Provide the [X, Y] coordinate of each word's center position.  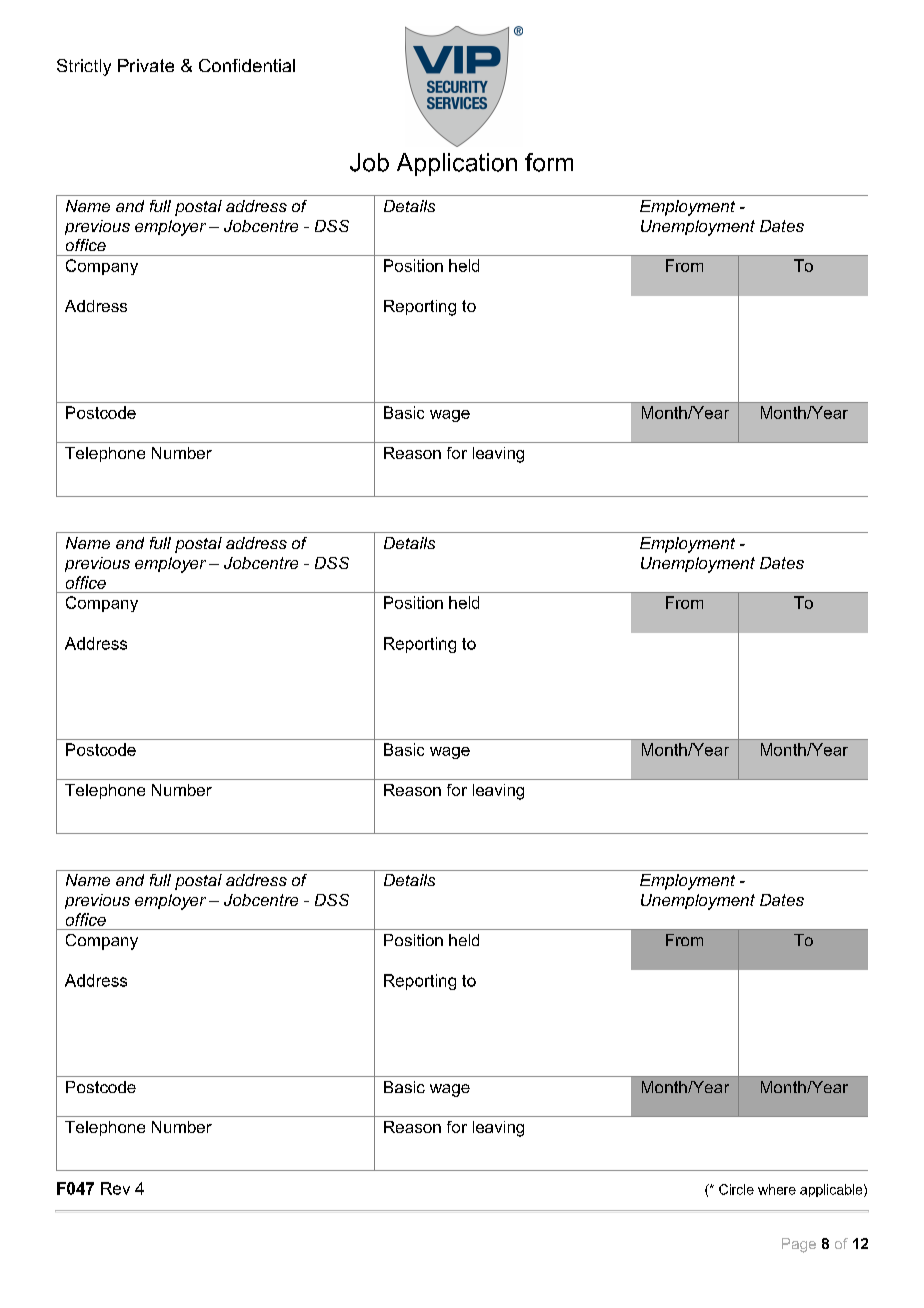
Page [799, 1245]
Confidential [247, 65]
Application [457, 164]
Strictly [84, 67]
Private [146, 65]
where [777, 1189]
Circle [736, 1189]
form [549, 162]
